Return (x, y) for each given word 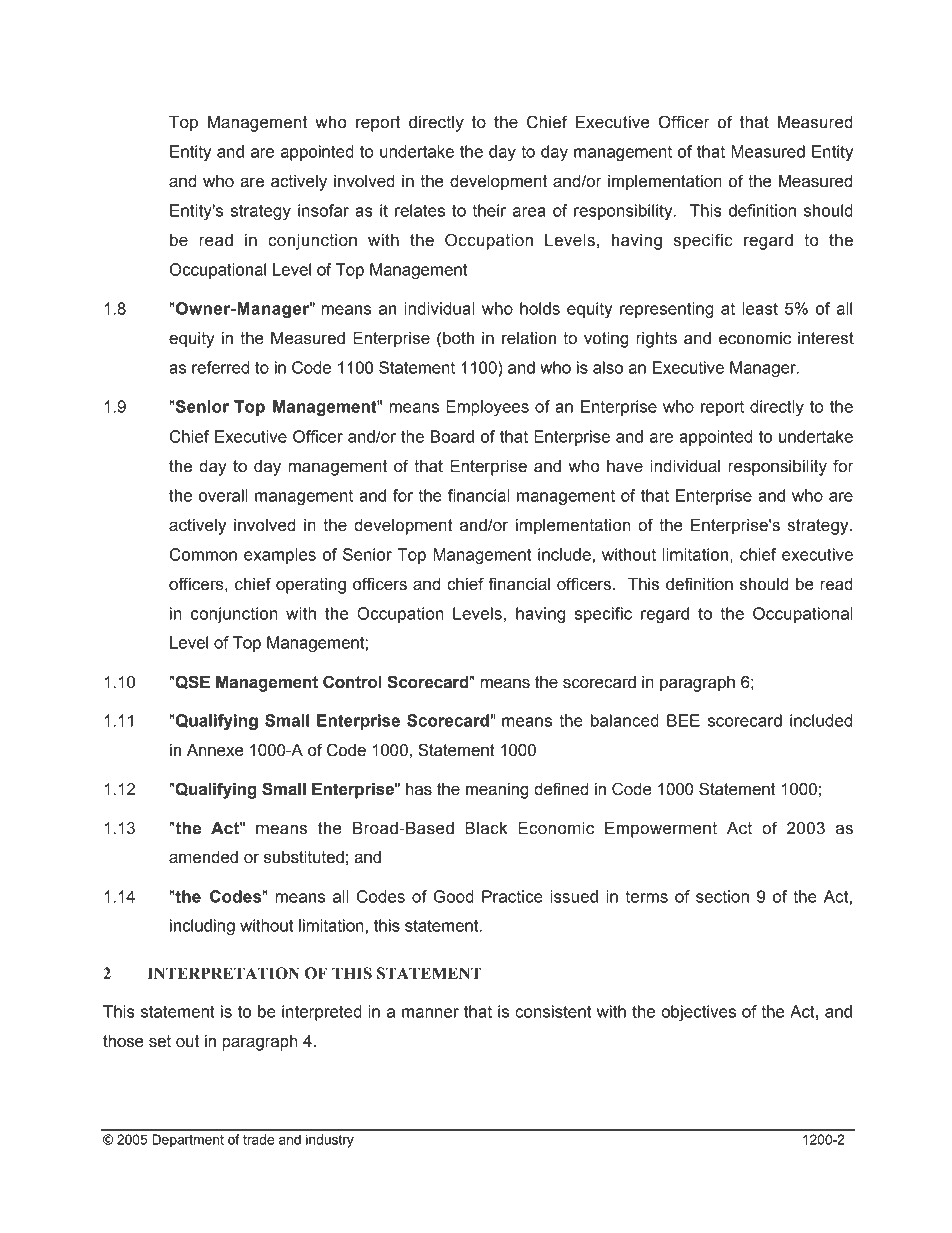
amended (203, 857)
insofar (323, 210)
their (489, 210)
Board (452, 436)
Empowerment (661, 830)
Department (188, 1141)
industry (330, 1141)
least (760, 308)
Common (203, 554)
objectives (698, 1013)
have (625, 466)
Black (486, 828)
